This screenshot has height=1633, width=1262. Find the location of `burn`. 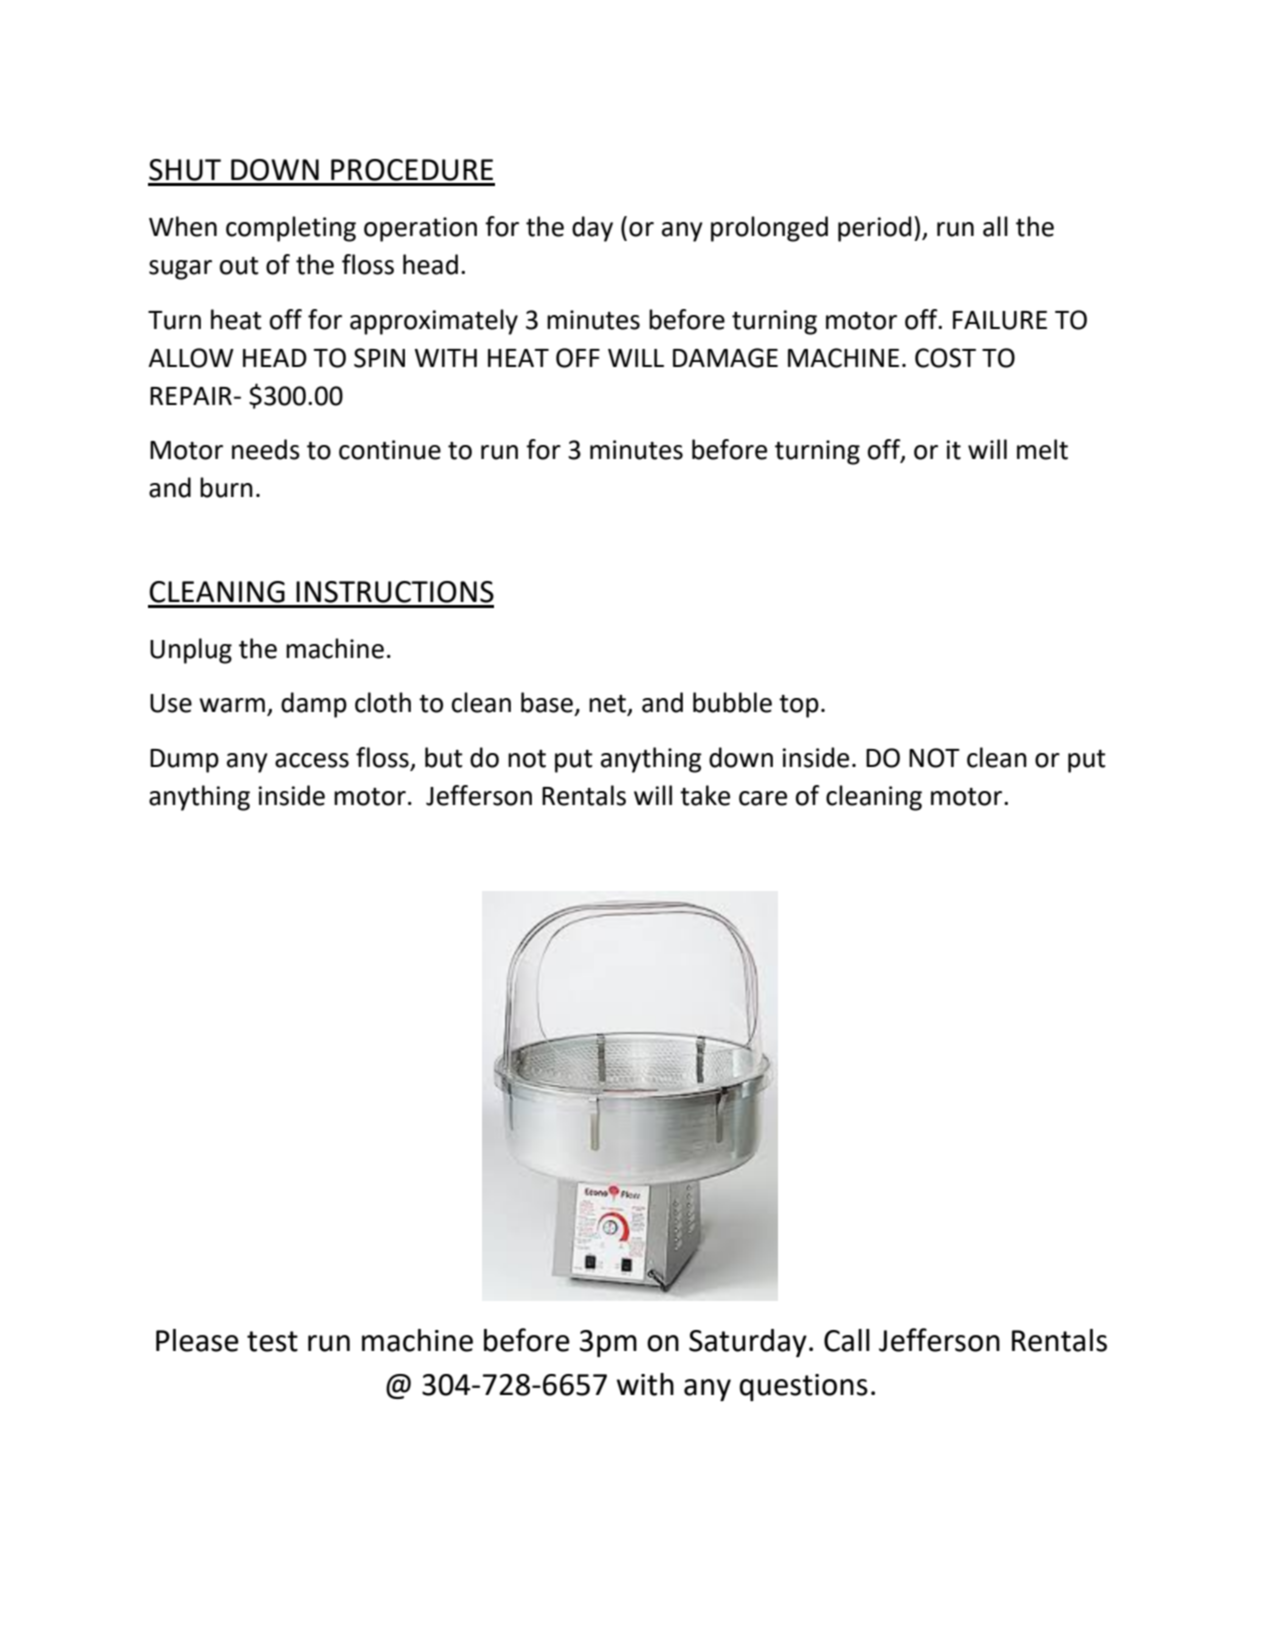

burn is located at coordinates (226, 487).
